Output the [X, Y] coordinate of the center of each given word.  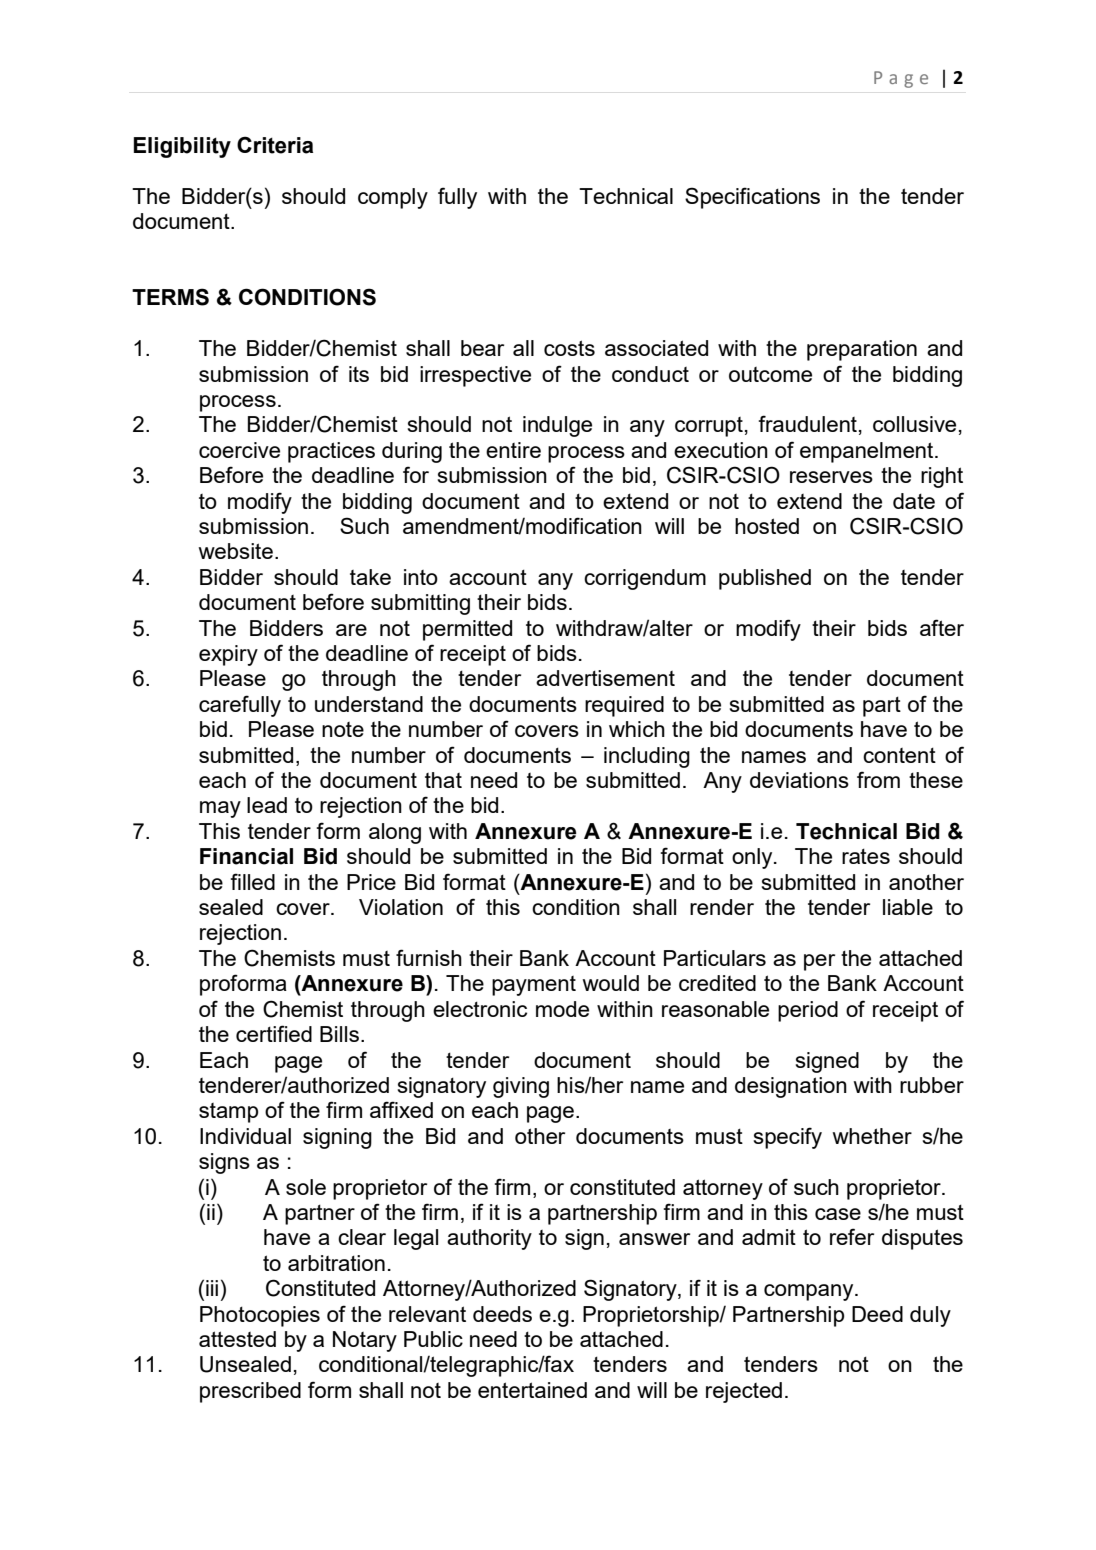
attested [237, 1339]
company [810, 1292]
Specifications [752, 198]
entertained [532, 1390]
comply [393, 198]
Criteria [275, 145]
